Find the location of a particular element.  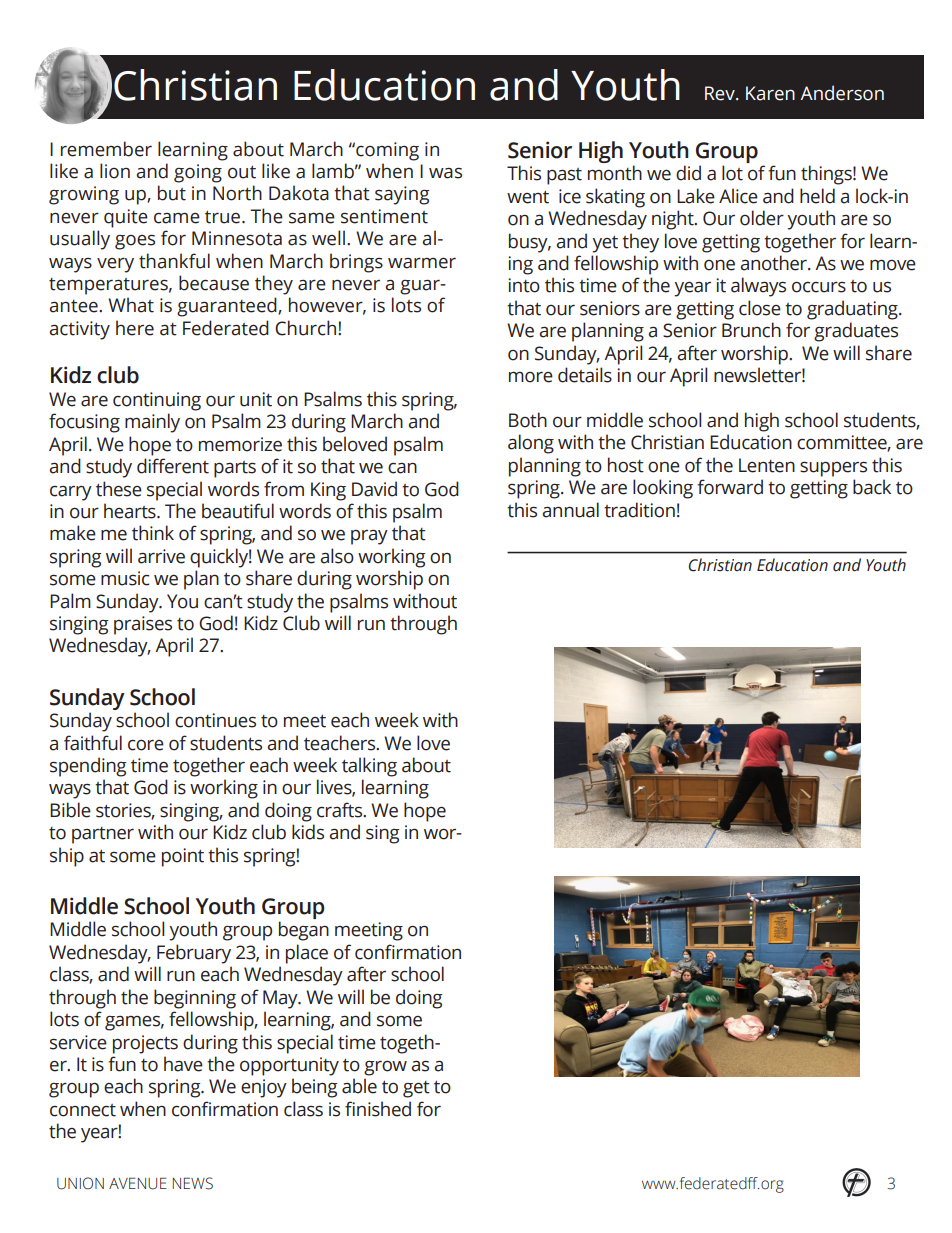

different is located at coordinates (173, 466).
